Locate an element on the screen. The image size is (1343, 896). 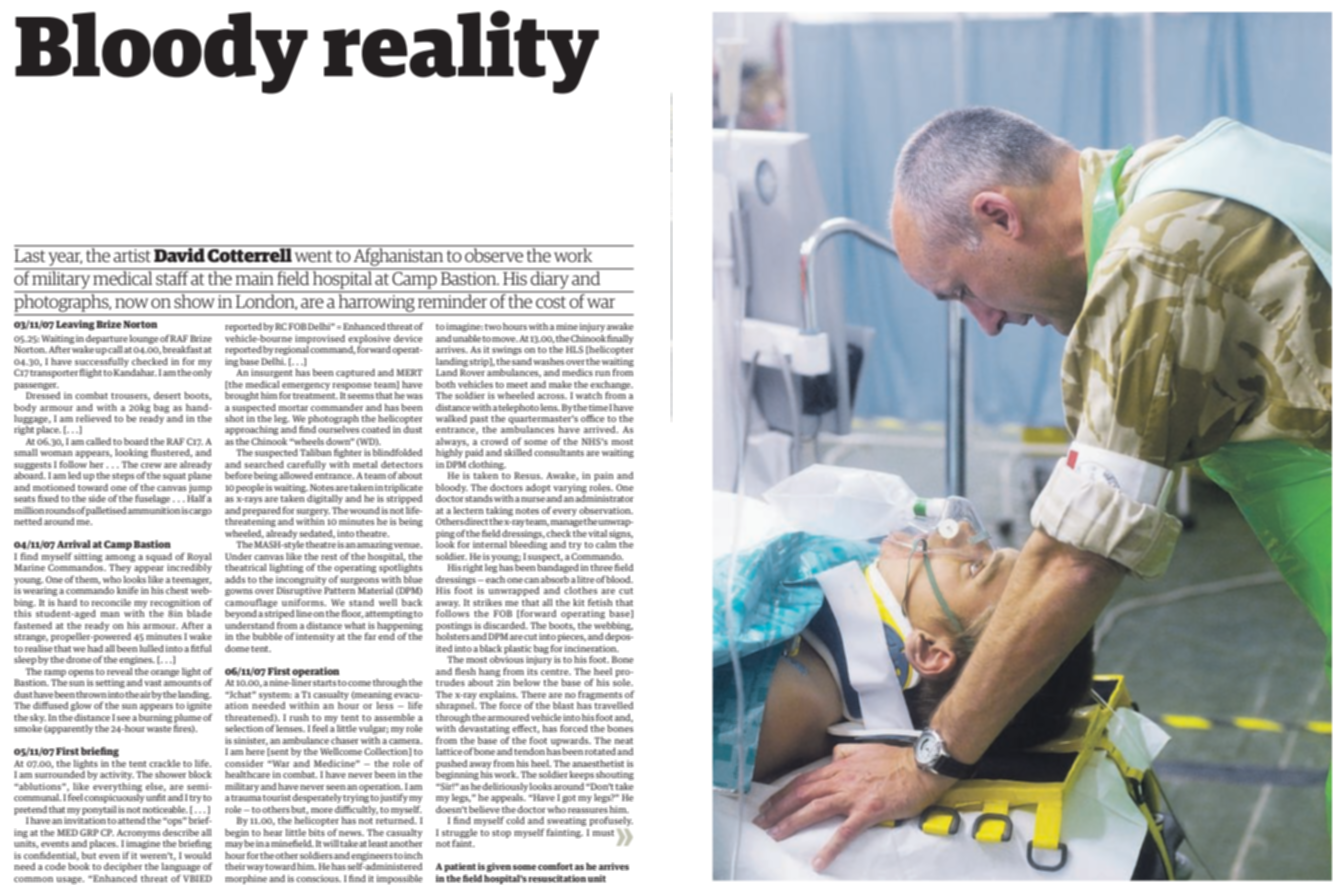
will is located at coordinates (331, 843).
